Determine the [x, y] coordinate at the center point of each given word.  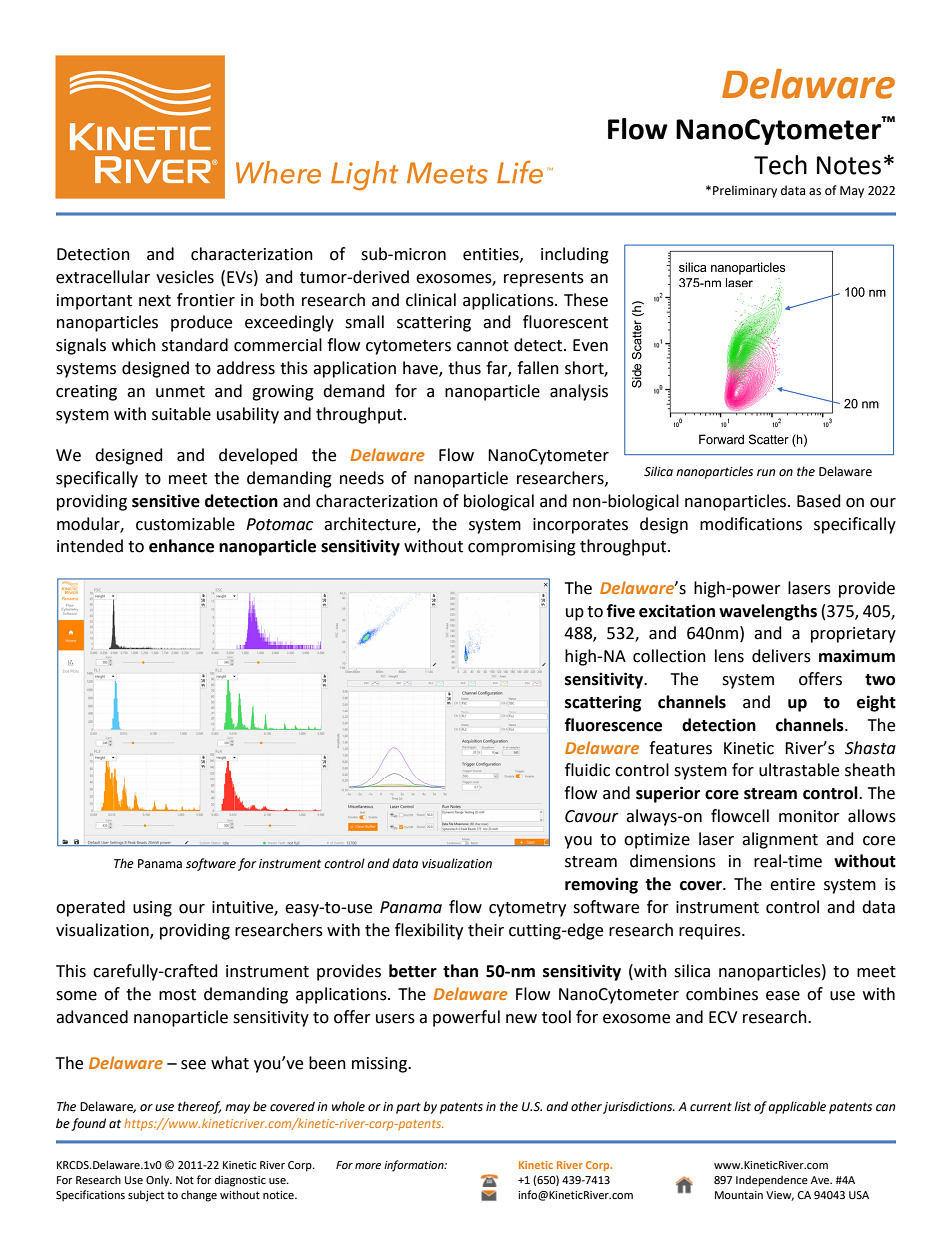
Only [159, 1181]
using [152, 909]
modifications [751, 524]
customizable [185, 524]
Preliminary [745, 191]
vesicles [185, 277]
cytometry [527, 909]
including [575, 255]
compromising [522, 548]
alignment [780, 840]
